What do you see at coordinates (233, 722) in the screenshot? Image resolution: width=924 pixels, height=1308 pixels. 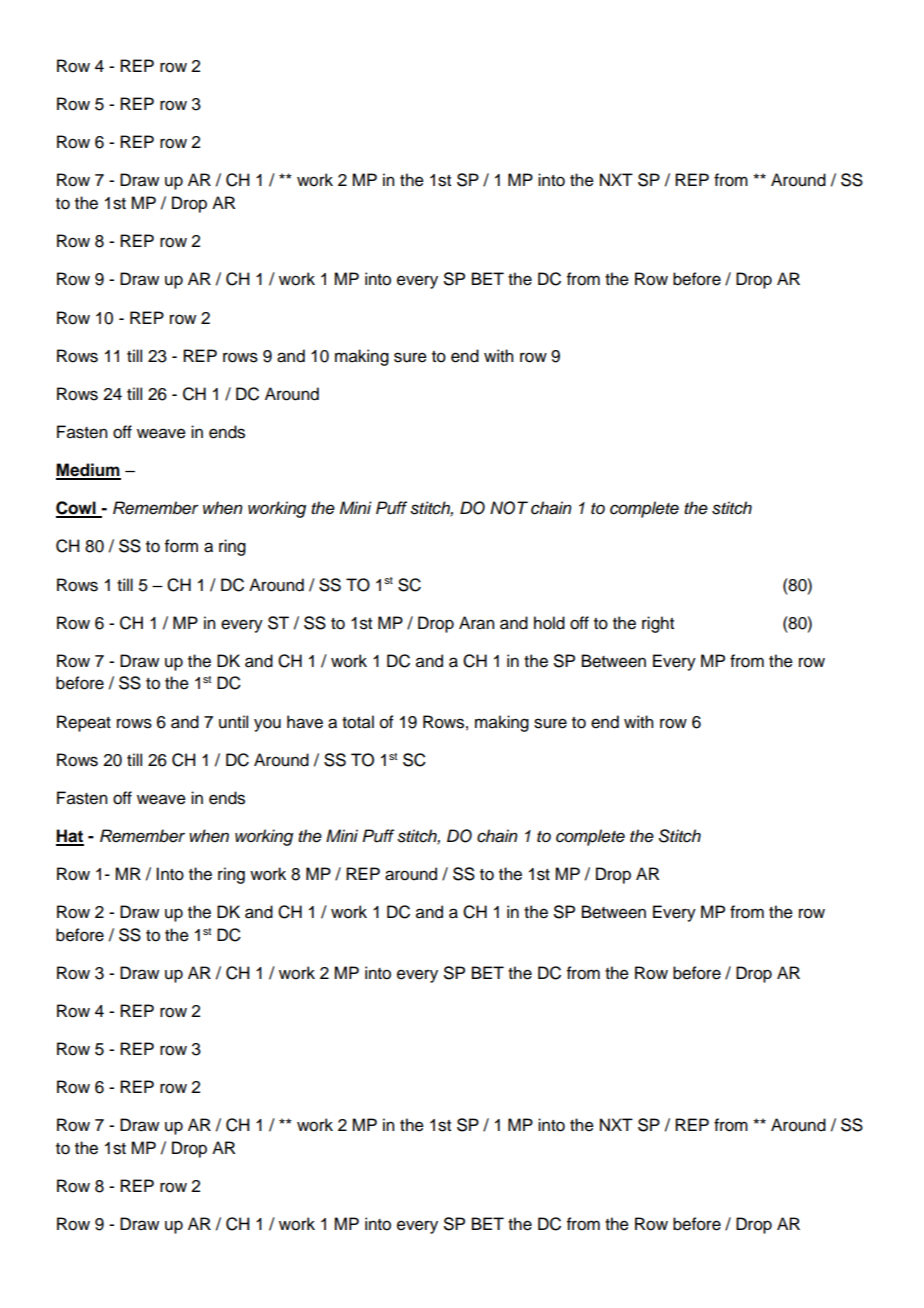 I see `until` at bounding box center [233, 722].
